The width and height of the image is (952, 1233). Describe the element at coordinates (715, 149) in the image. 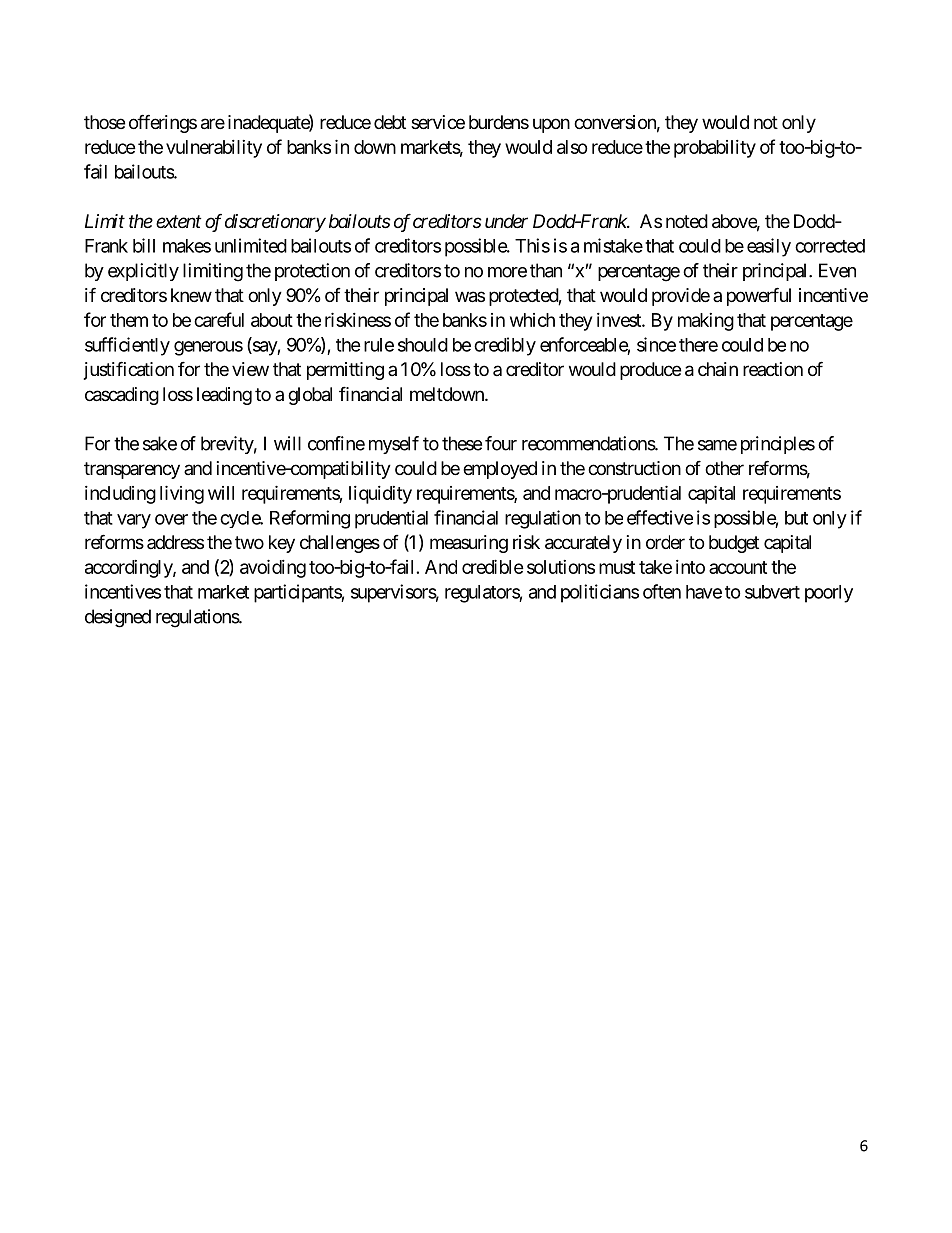

I see `probability` at that location.
